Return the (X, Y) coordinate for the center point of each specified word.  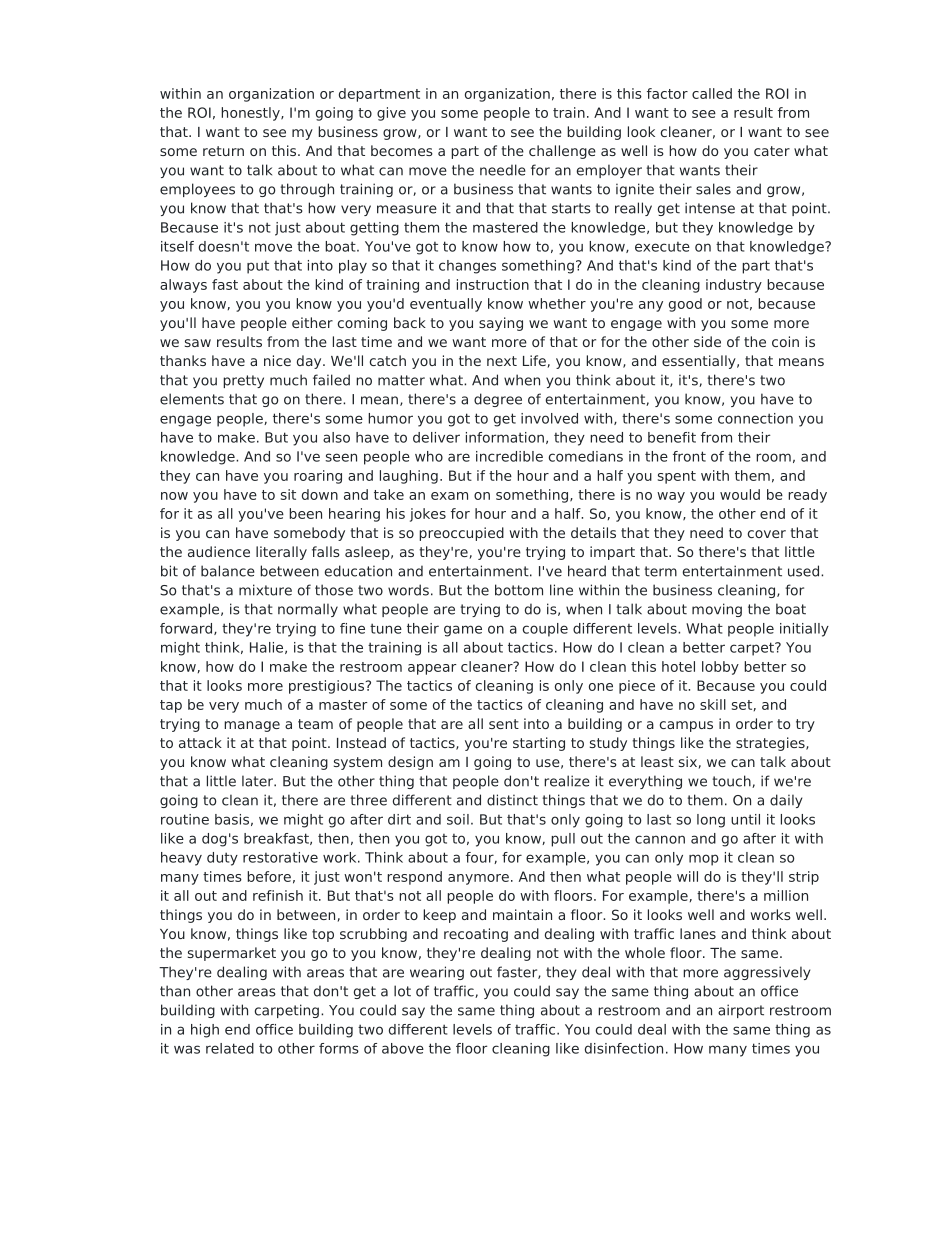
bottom (519, 590)
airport (741, 1011)
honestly (251, 114)
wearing (437, 973)
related (230, 1048)
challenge (562, 152)
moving (717, 610)
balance (228, 571)
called (712, 93)
